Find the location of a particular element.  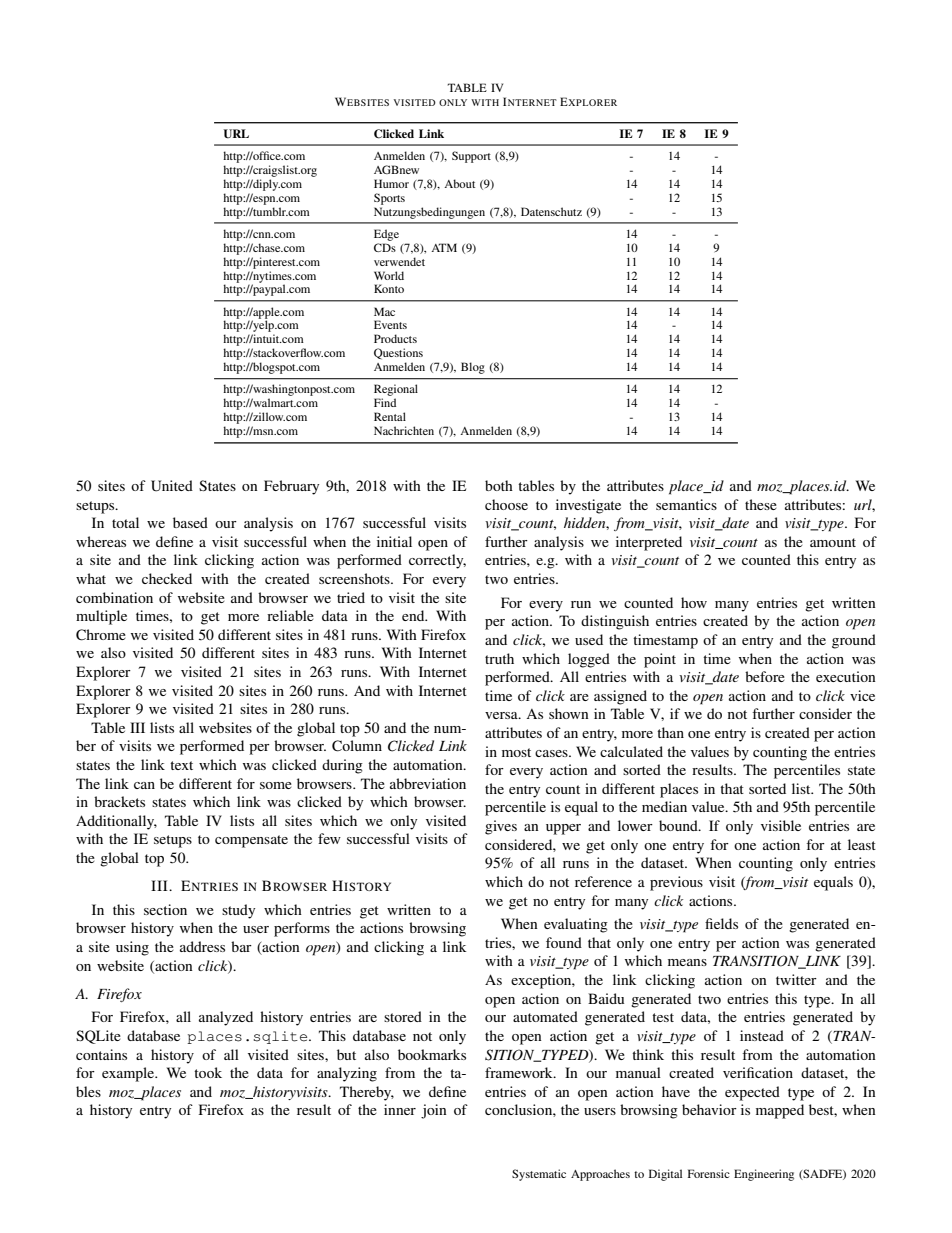

visible is located at coordinates (781, 825).
